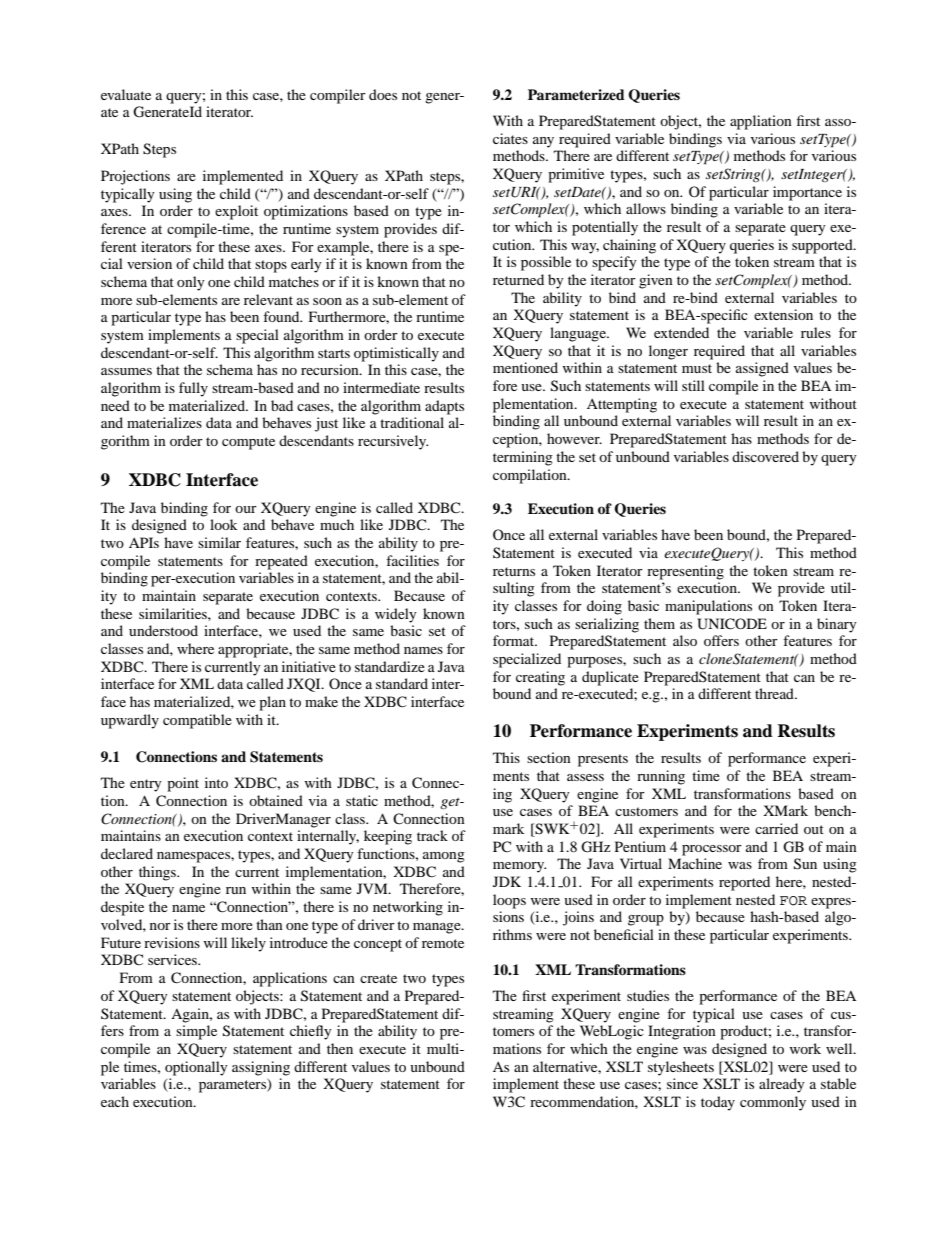 This screenshot has width=952, height=1233. I want to click on simple, so click(196, 1032).
